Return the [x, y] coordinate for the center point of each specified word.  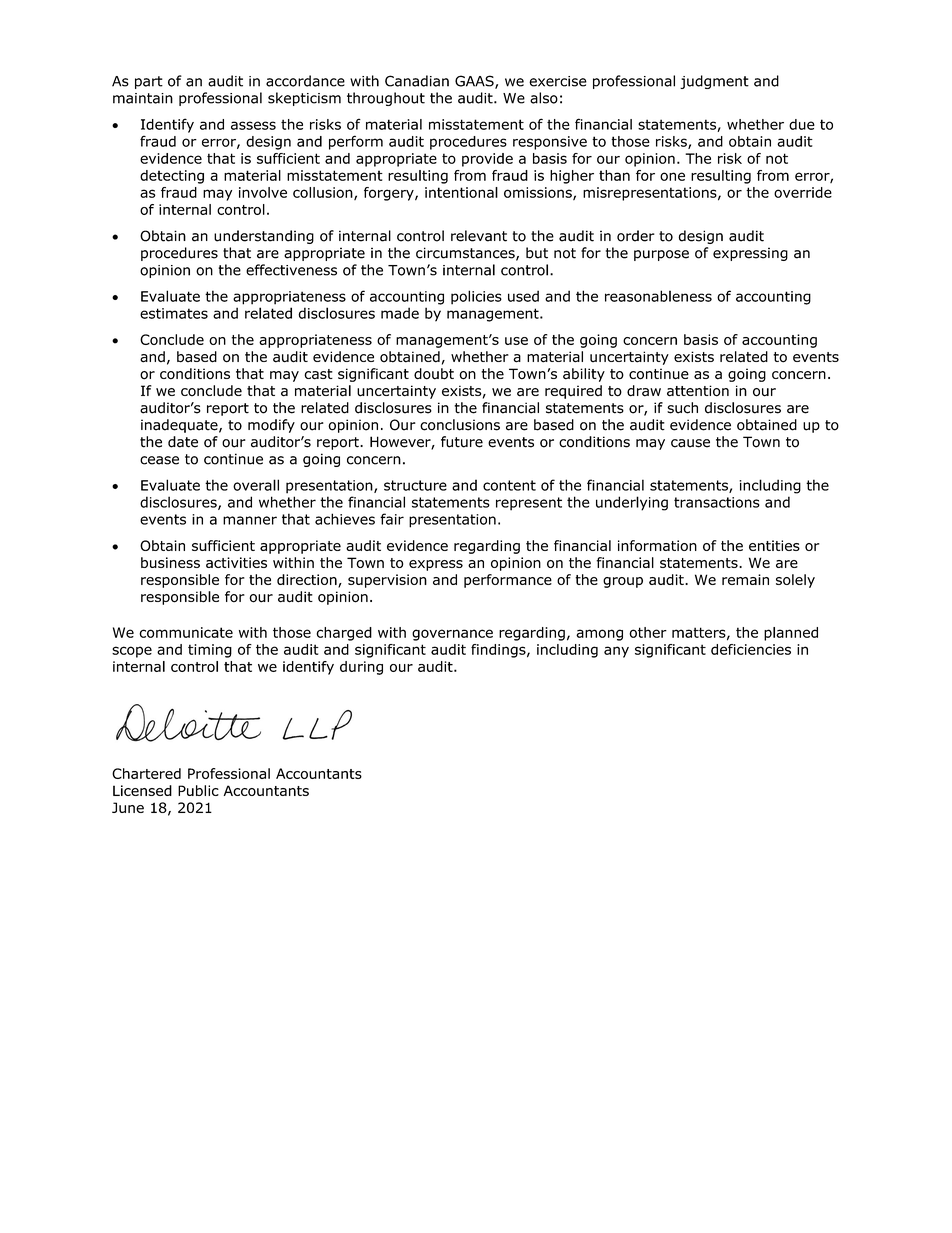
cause [690, 443]
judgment [714, 82]
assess [253, 125]
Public [198, 790]
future [462, 442]
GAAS [475, 82]
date [183, 442]
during [361, 668]
